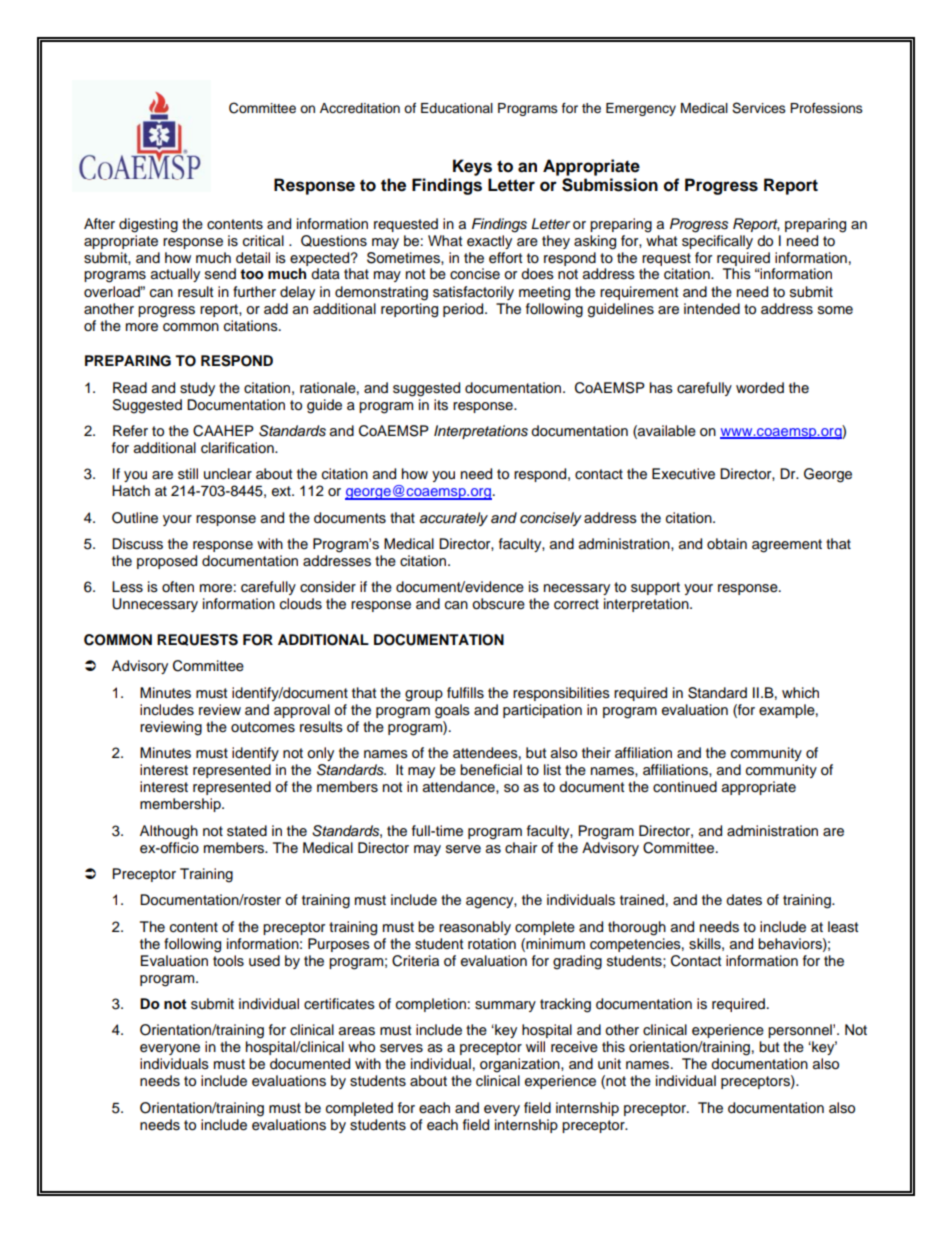 Image resolution: width=952 pixels, height=1233 pixels. I want to click on which, so click(800, 693).
